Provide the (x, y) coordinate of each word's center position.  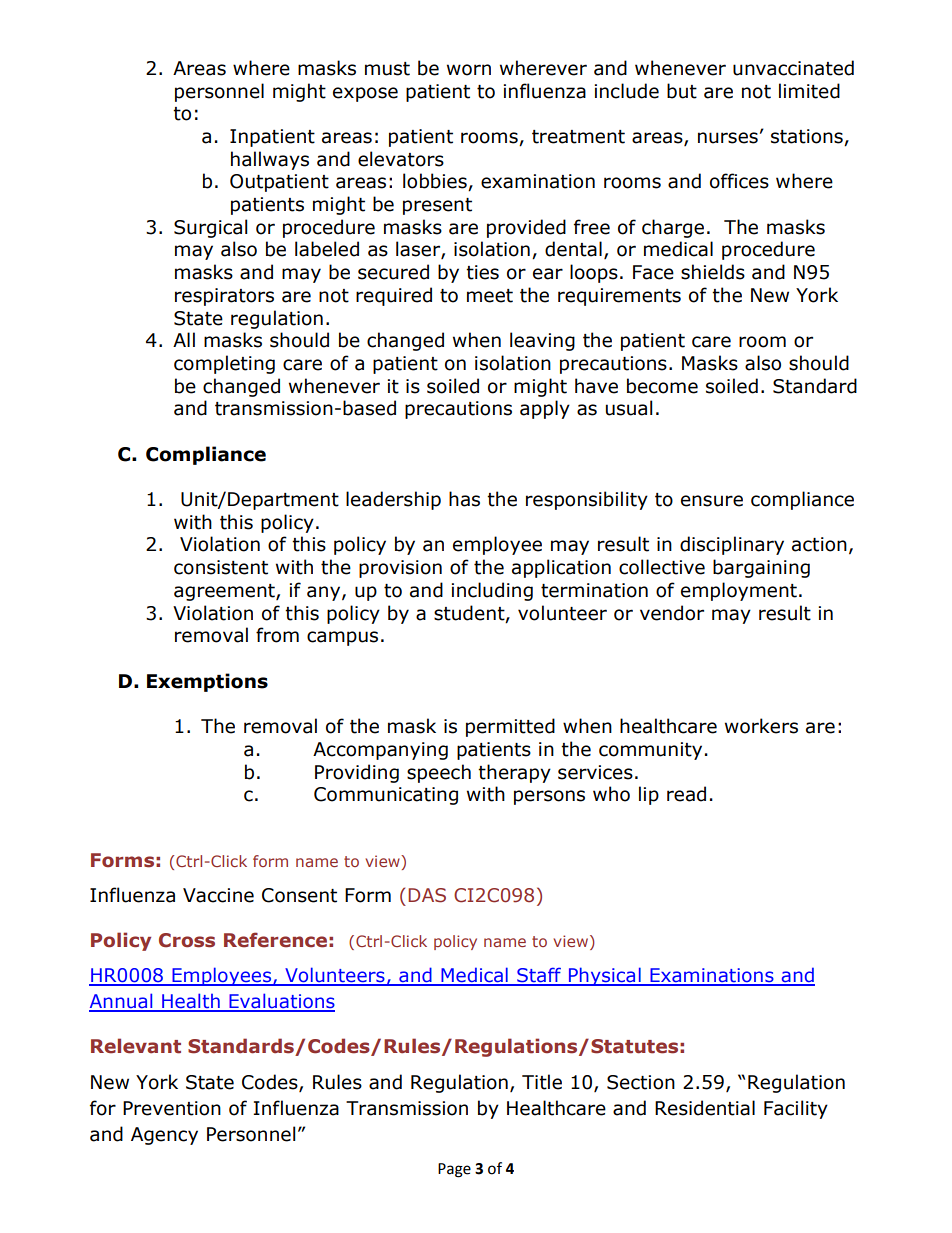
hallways (270, 160)
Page (454, 1170)
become (662, 386)
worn (469, 70)
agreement (225, 592)
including (492, 591)
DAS (427, 895)
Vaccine (218, 895)
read (686, 794)
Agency (164, 1136)
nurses (728, 138)
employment (739, 591)
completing (224, 364)
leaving (542, 341)
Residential (705, 1108)
